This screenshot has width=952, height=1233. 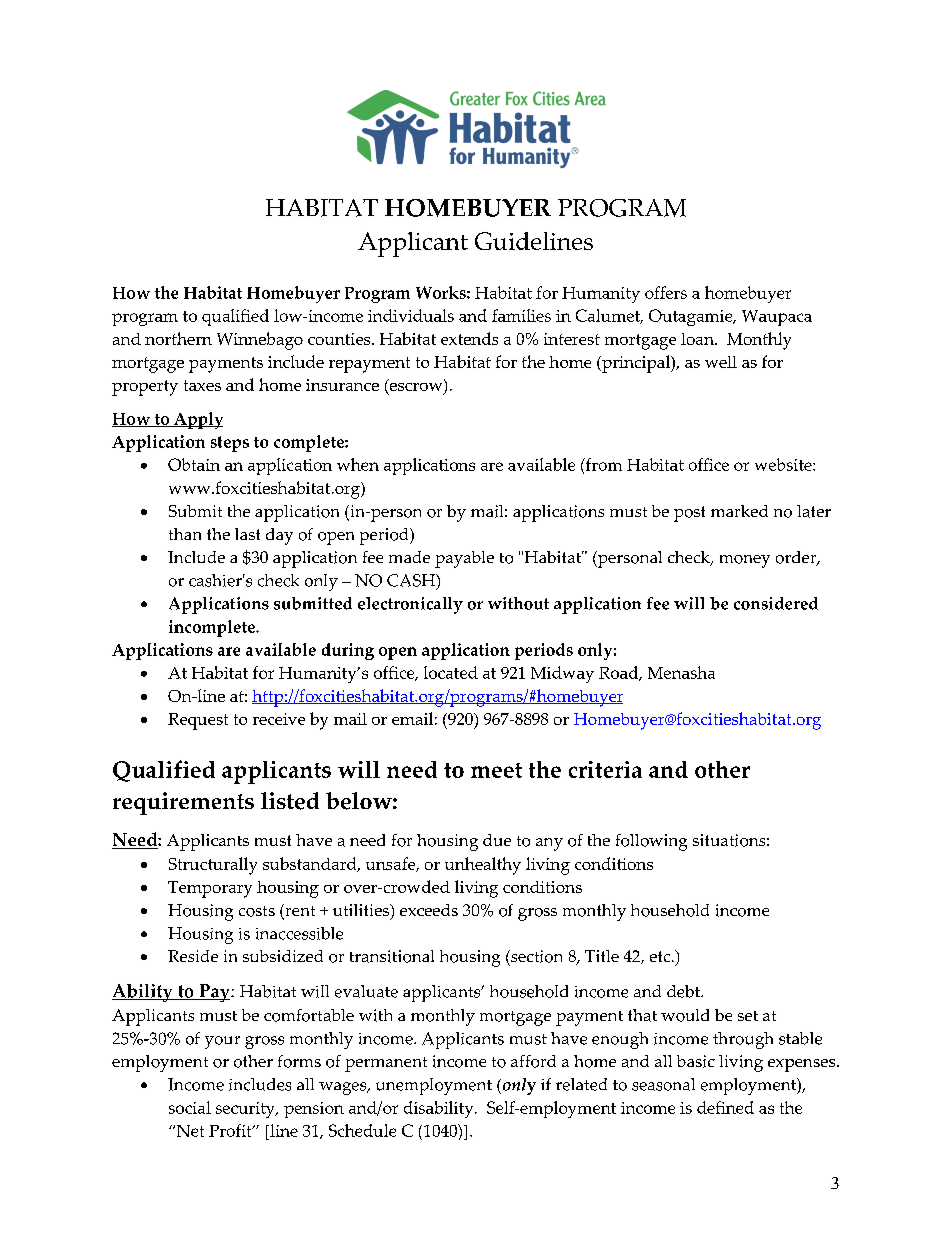 I want to click on afford, so click(x=533, y=1061).
